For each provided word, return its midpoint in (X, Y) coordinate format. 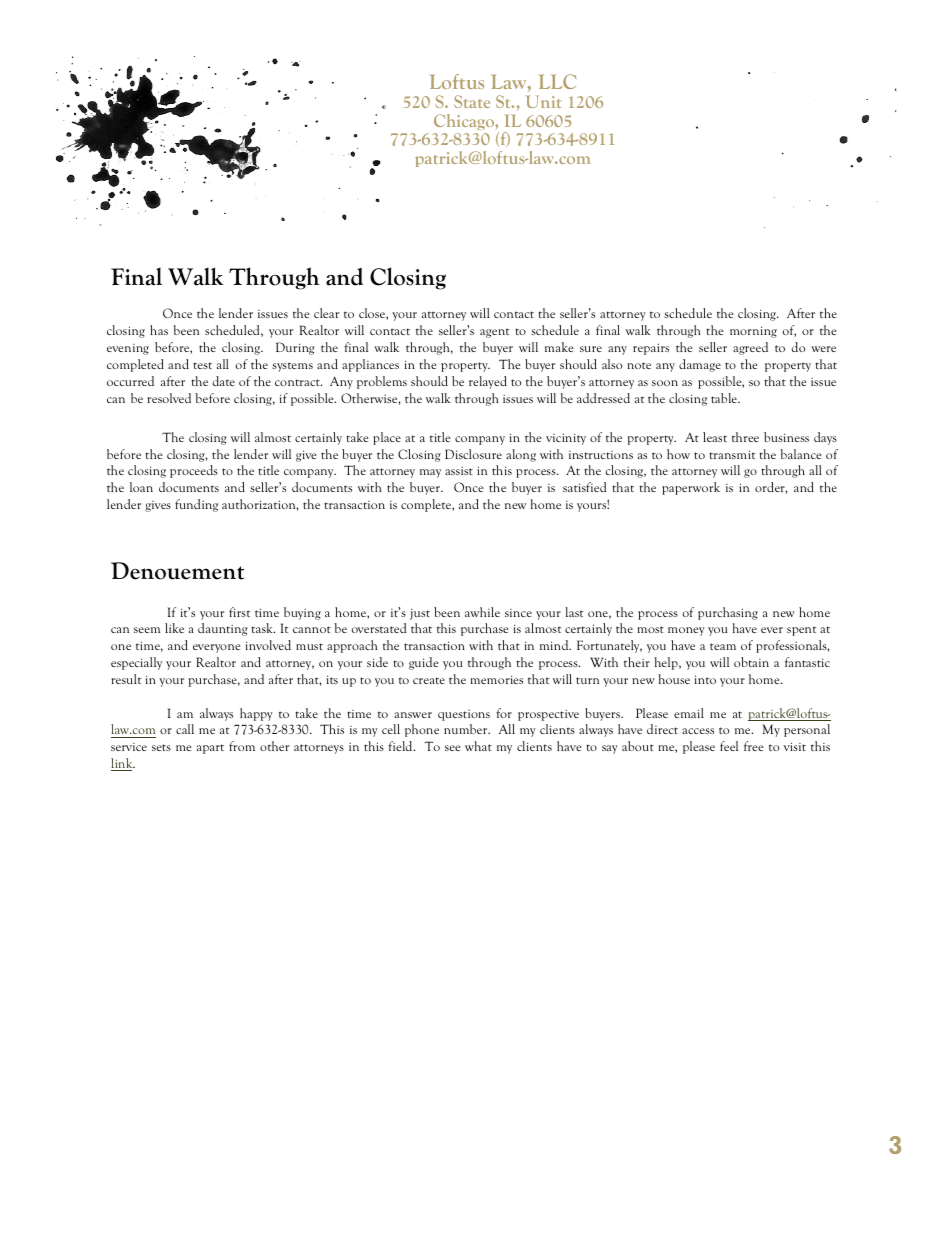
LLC (557, 81)
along (521, 455)
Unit (543, 101)
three (745, 437)
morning (753, 332)
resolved (169, 398)
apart (210, 749)
